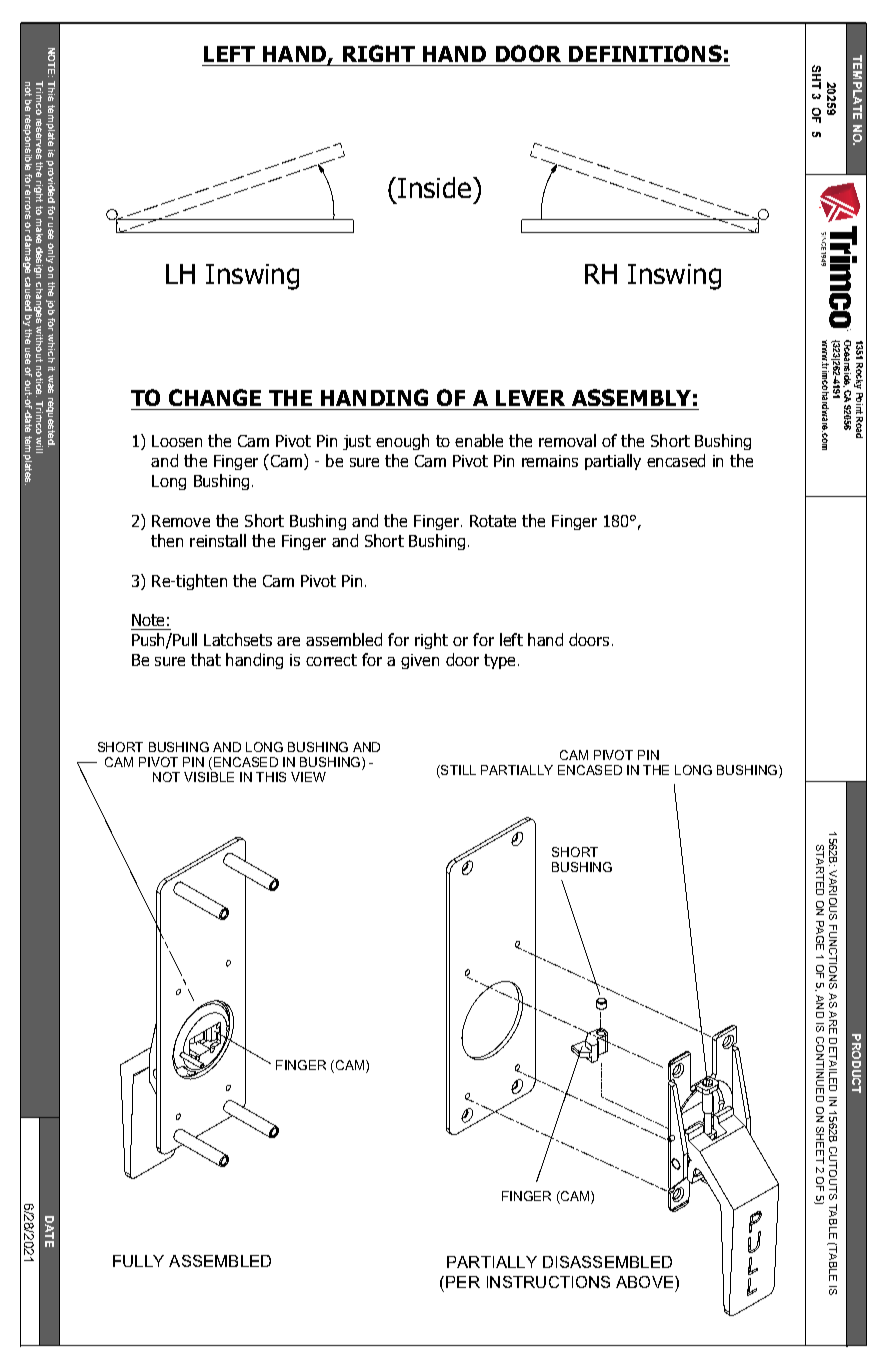 Image resolution: width=887 pixels, height=1372 pixels. What do you see at coordinates (530, 398) in the page?
I see `LEVER` at bounding box center [530, 398].
